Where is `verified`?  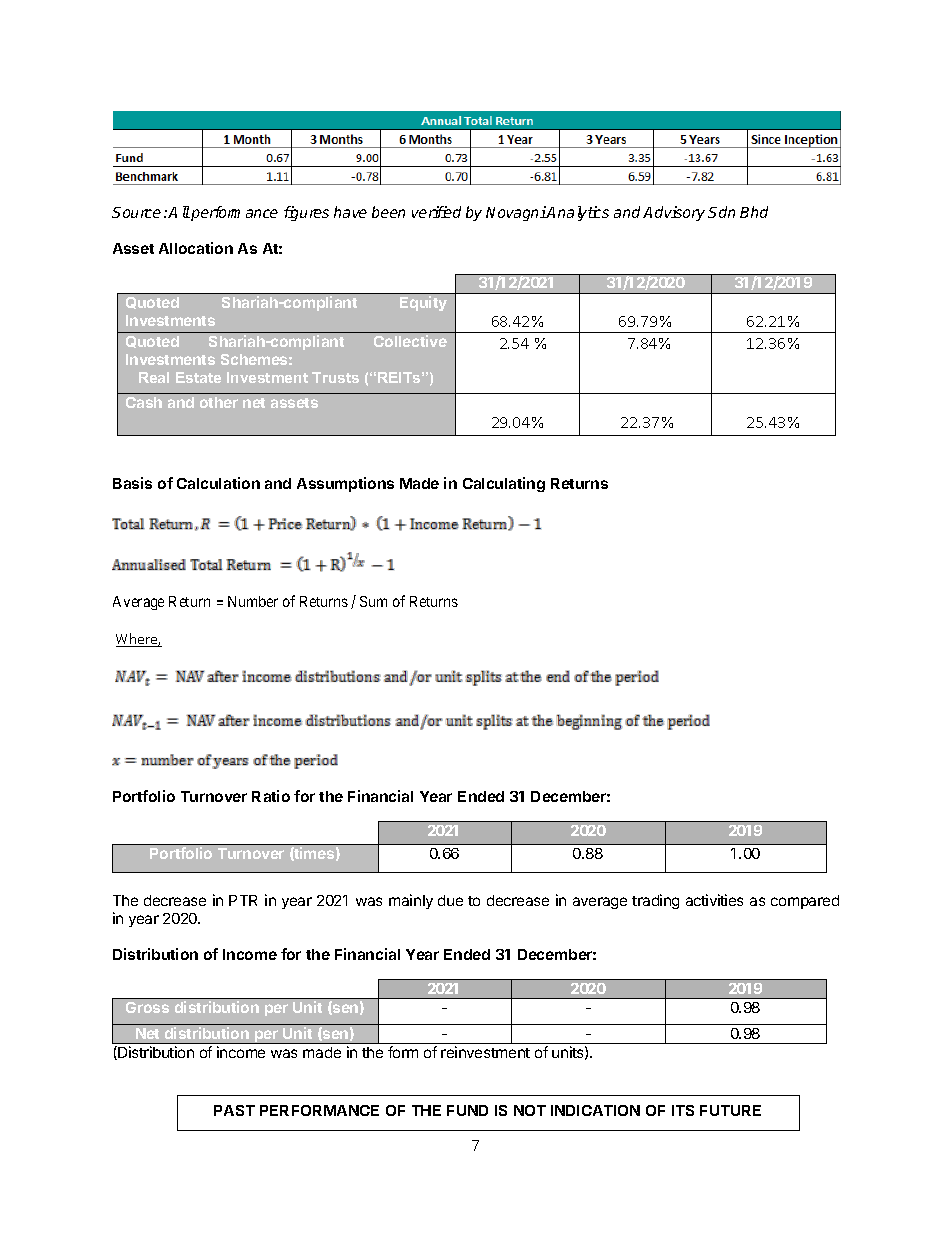 verified is located at coordinates (436, 212).
